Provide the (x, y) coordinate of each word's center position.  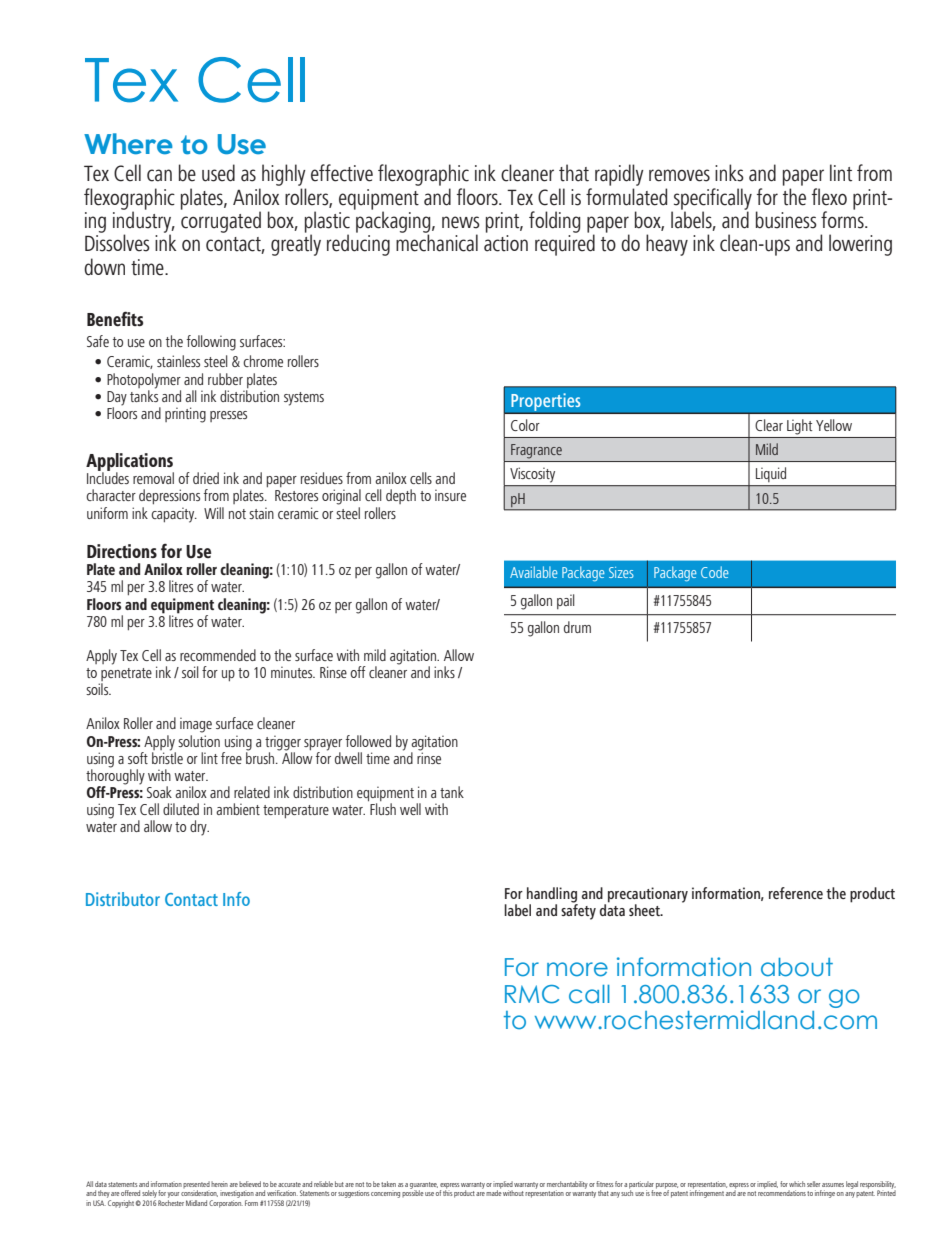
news (461, 222)
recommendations (782, 1192)
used (218, 173)
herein (219, 1184)
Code (715, 572)
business (786, 220)
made (494, 1192)
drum (577, 627)
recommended (218, 655)
